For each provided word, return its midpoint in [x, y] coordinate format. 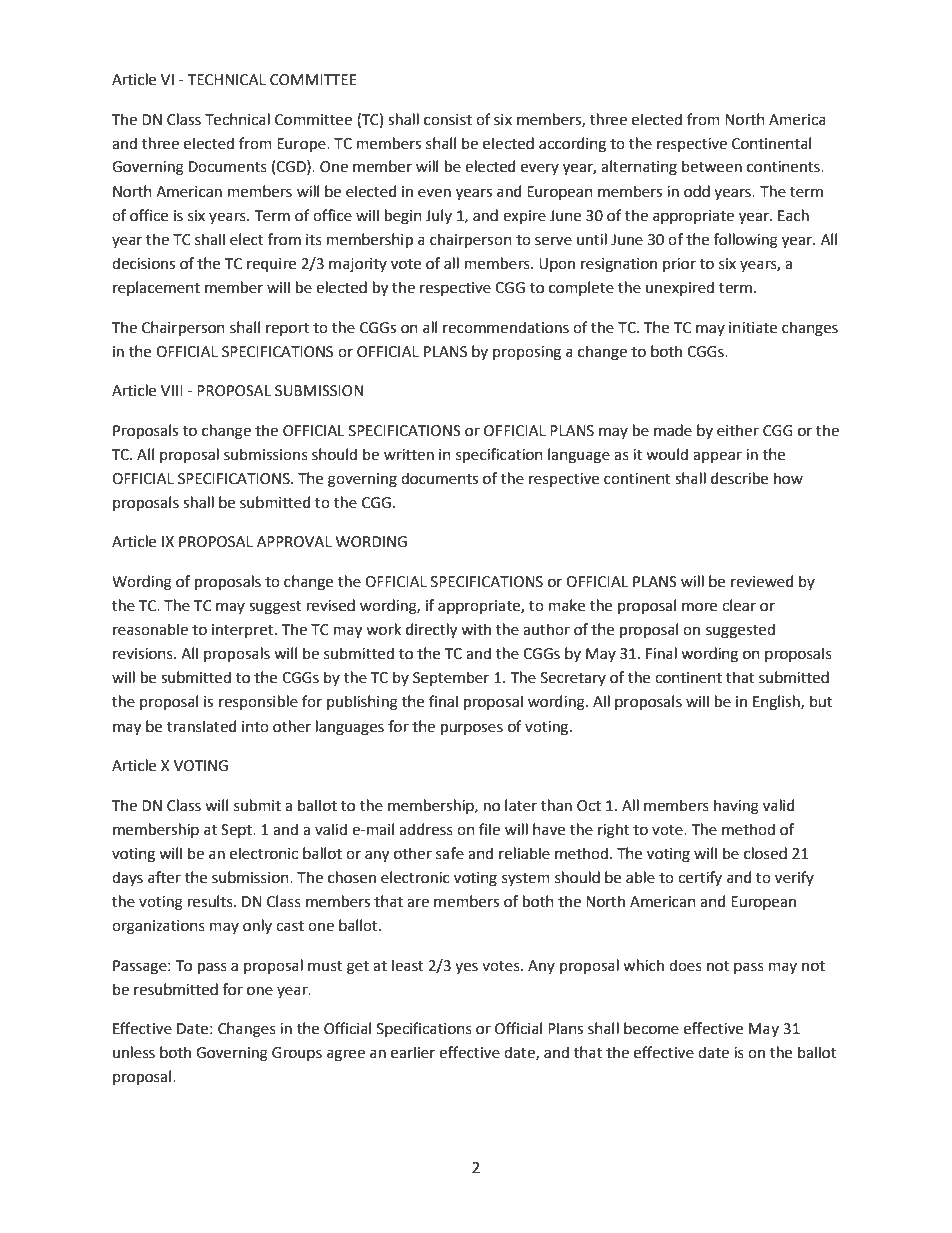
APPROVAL [294, 542]
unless [134, 1052]
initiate [753, 328]
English [777, 703]
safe [450, 853]
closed [765, 853]
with [476, 629]
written [409, 455]
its [314, 240]
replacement [156, 288]
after [164, 877]
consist [448, 120]
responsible [258, 702]
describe [739, 478]
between [712, 166]
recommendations [506, 327]
